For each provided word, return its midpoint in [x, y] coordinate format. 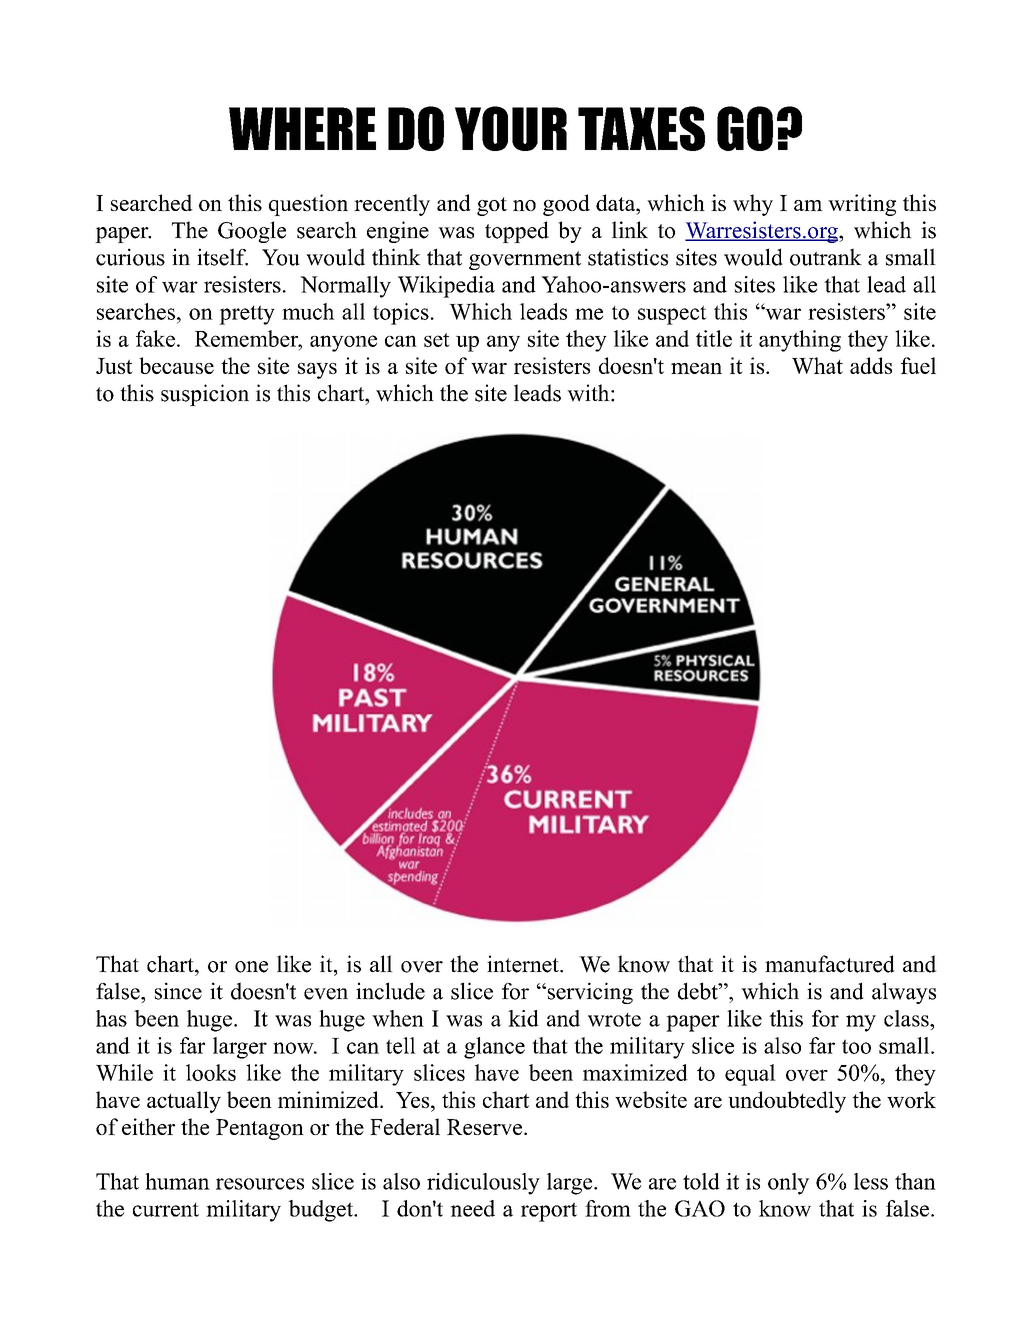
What [817, 365]
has [111, 1018]
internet [524, 964]
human [177, 1181]
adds [871, 365]
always [904, 993]
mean [696, 368]
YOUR [511, 128]
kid [523, 1018]
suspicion [205, 395]
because [176, 365]
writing [862, 205]
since [178, 991]
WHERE [302, 128]
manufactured [829, 964]
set [437, 340]
